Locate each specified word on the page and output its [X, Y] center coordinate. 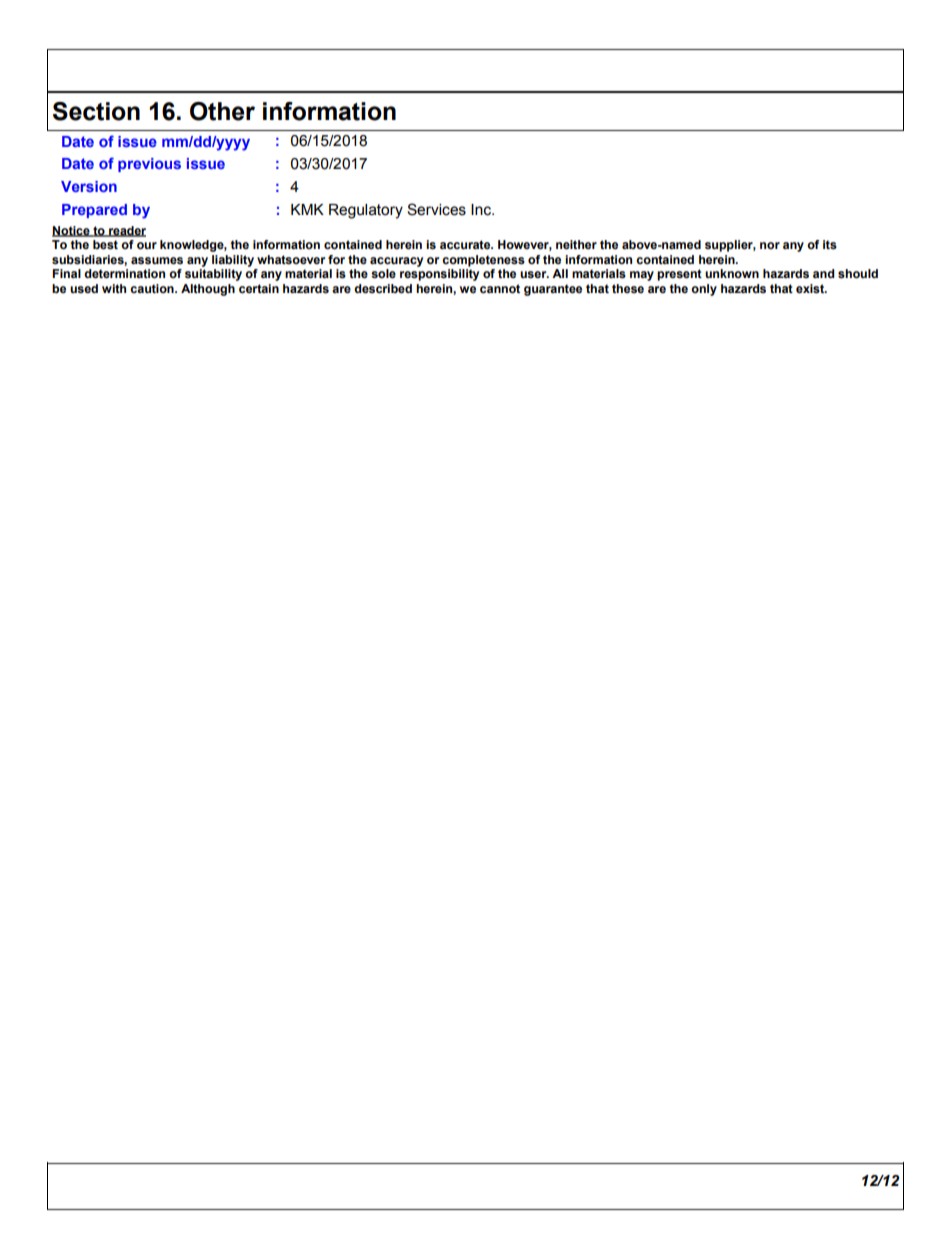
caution [153, 288]
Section [96, 111]
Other [222, 111]
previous [149, 165]
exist [811, 289]
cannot [500, 288]
